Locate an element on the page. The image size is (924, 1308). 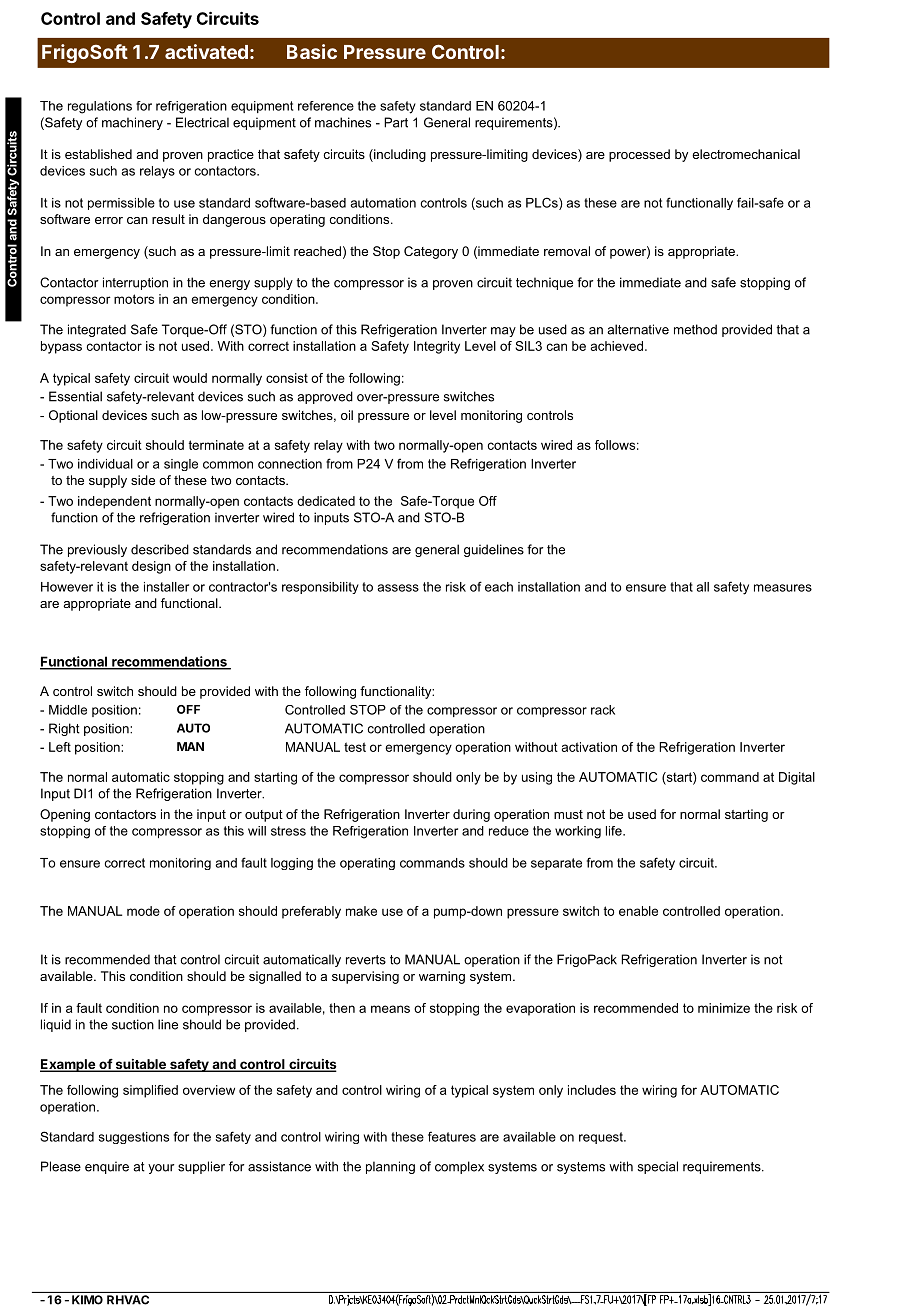
installer is located at coordinates (166, 587).
